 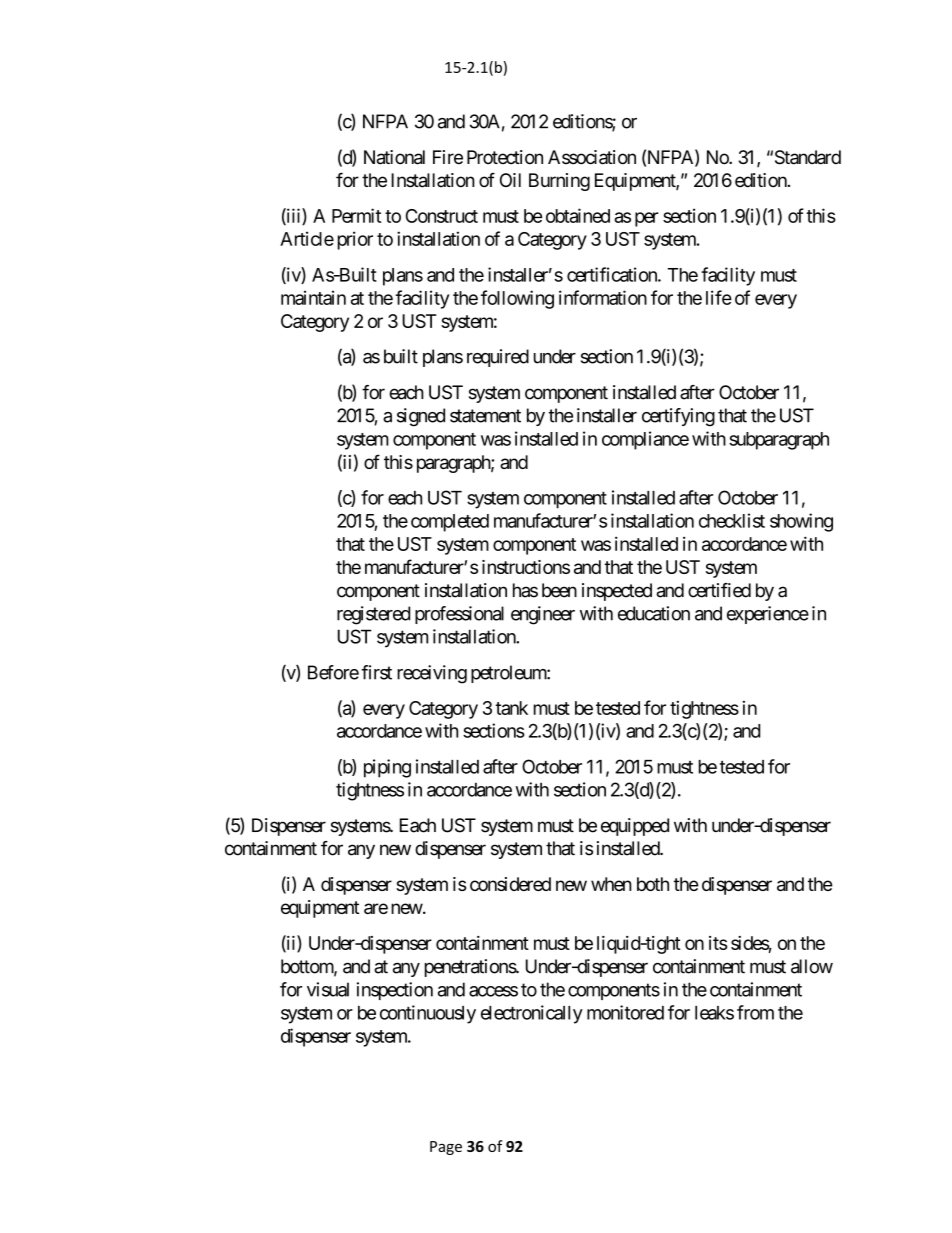 I want to click on when, so click(x=611, y=884).
